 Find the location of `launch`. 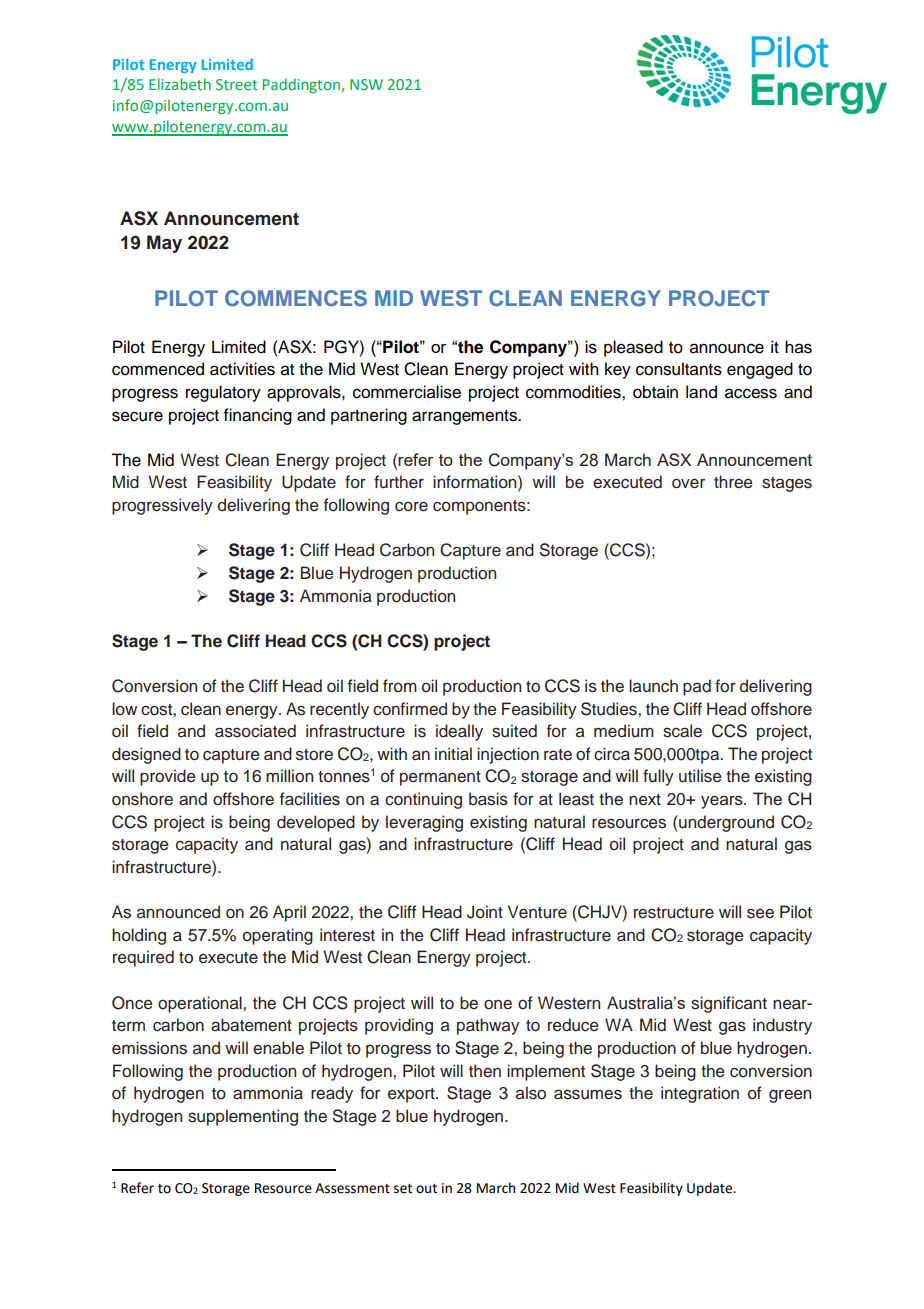

launch is located at coordinates (653, 686).
